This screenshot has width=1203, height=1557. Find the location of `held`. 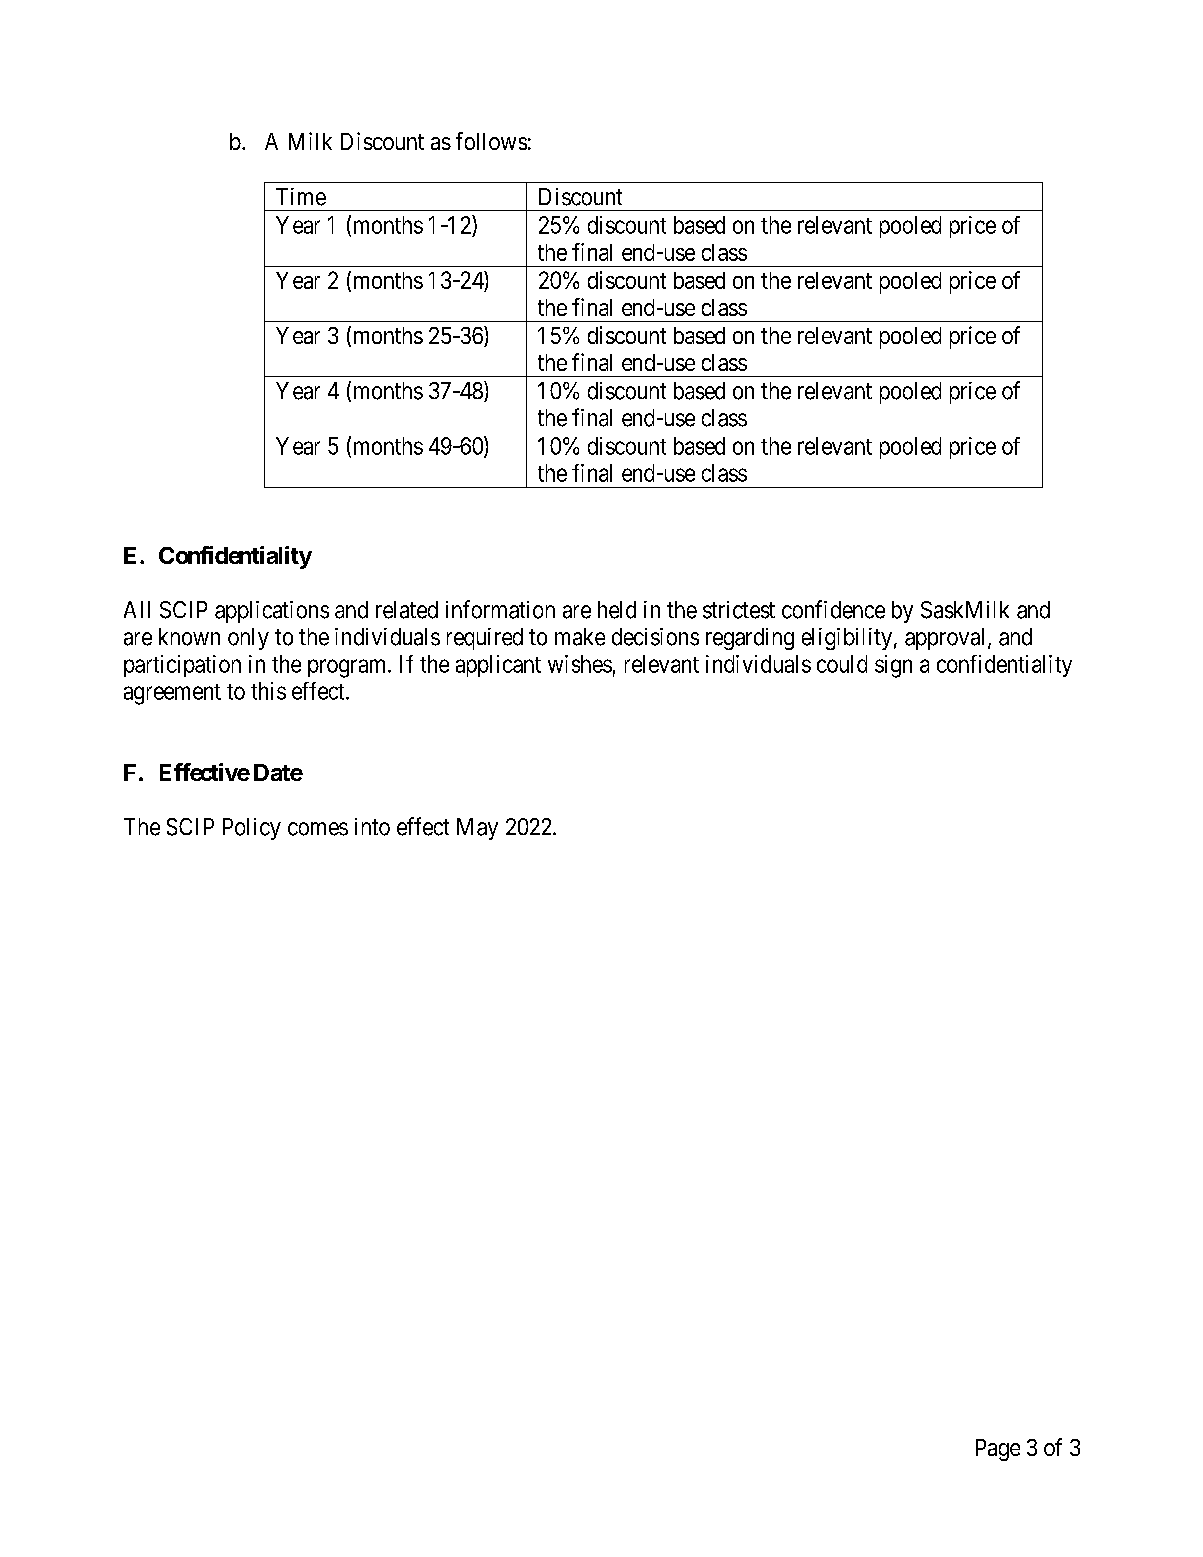

held is located at coordinates (617, 610).
